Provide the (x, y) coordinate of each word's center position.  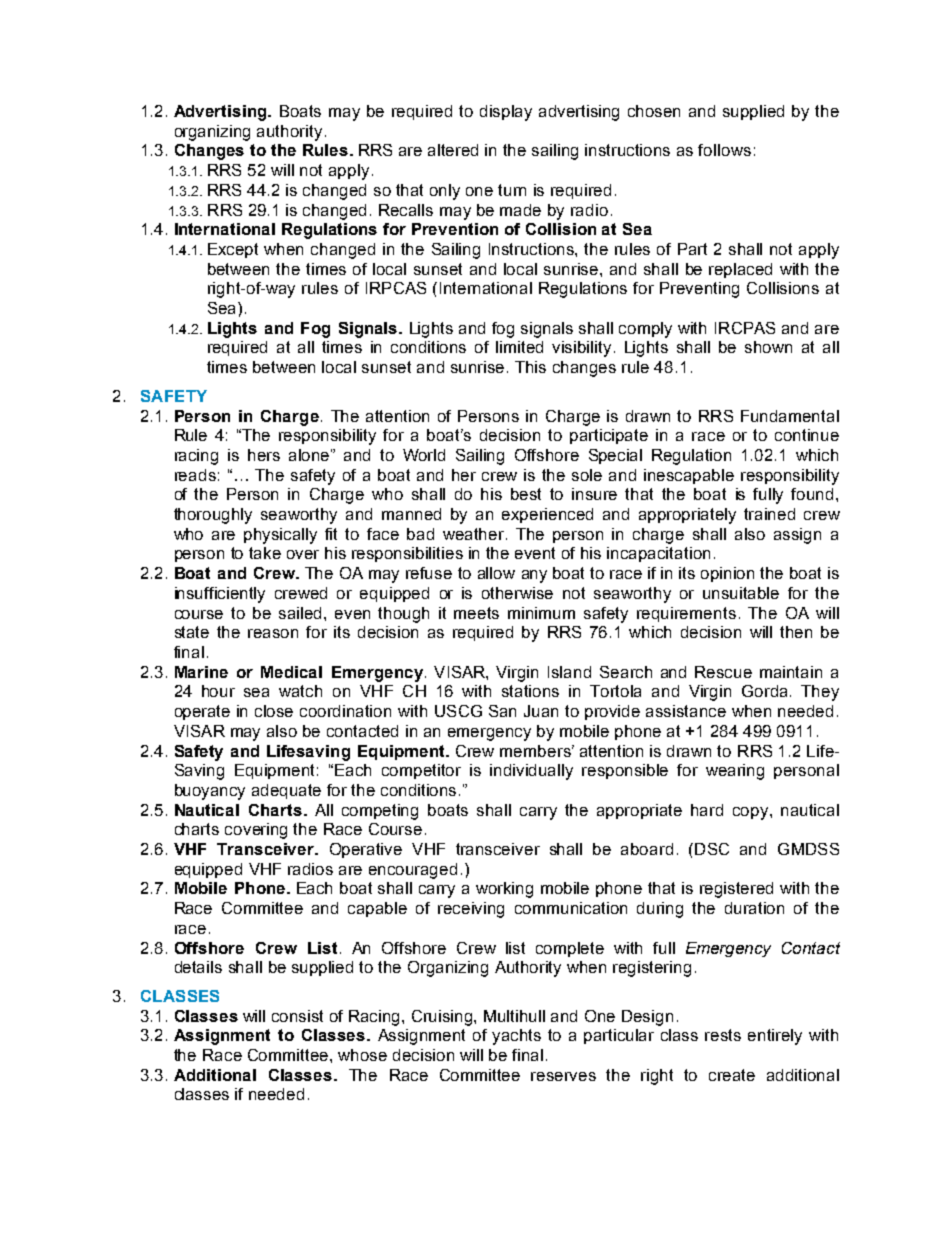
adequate (286, 791)
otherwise (517, 593)
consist (297, 1016)
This (530, 367)
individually (531, 772)
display (506, 113)
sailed (302, 613)
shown (768, 347)
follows (724, 150)
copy (752, 813)
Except (233, 250)
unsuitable (741, 593)
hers (264, 455)
